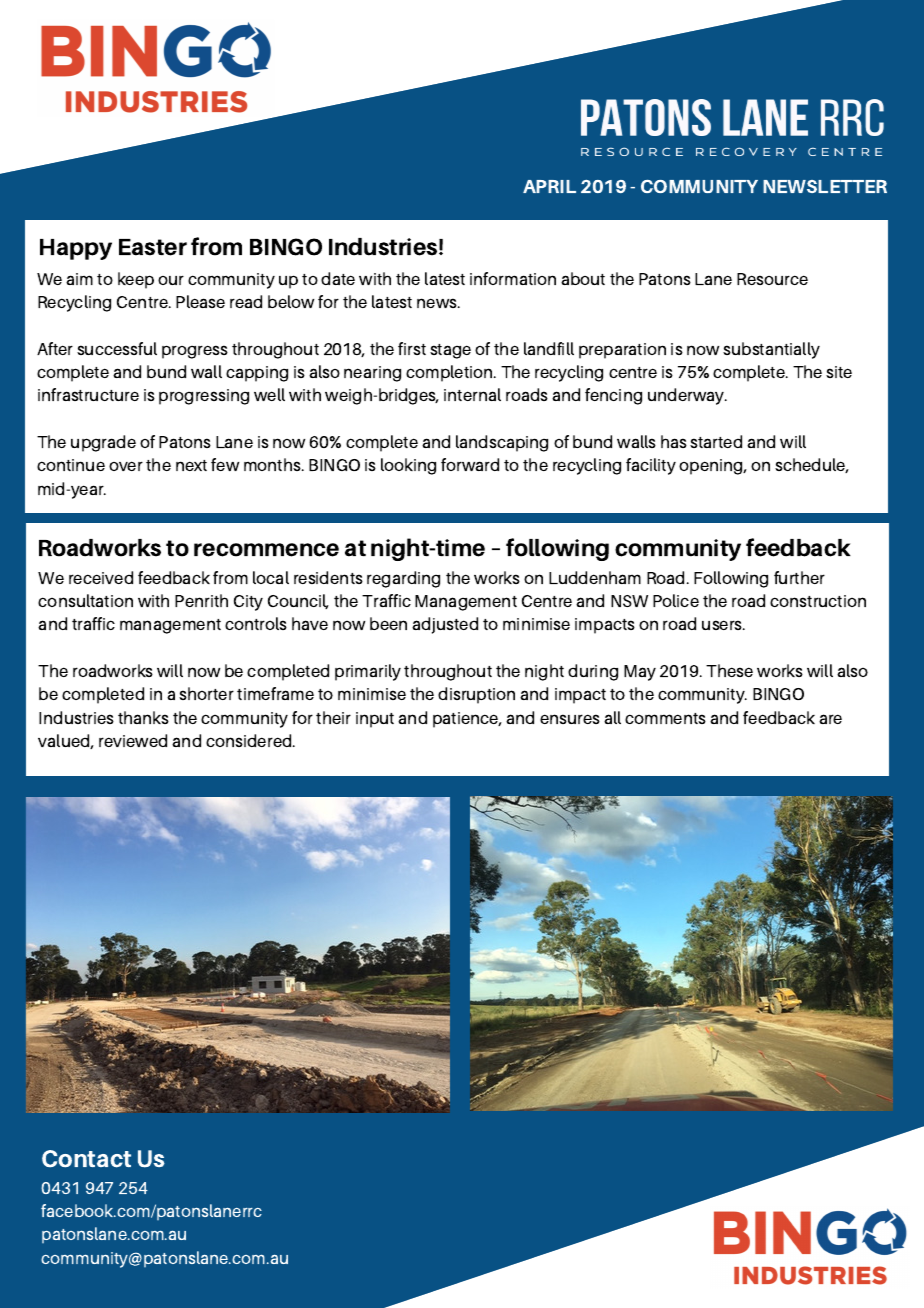  What do you see at coordinates (716, 441) in the screenshot?
I see `started` at bounding box center [716, 441].
